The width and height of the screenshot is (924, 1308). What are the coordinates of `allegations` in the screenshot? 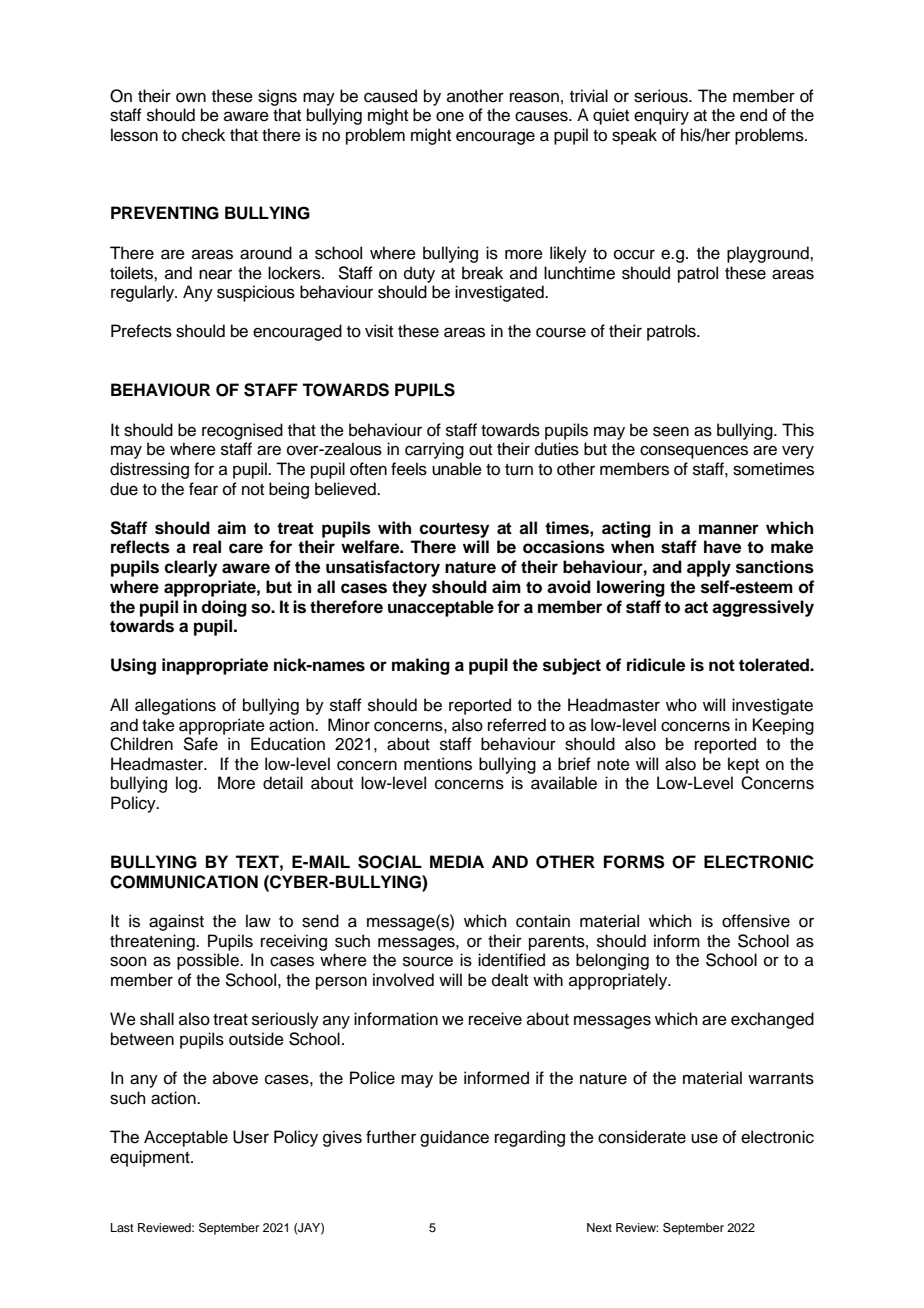 It's located at (175, 706).
